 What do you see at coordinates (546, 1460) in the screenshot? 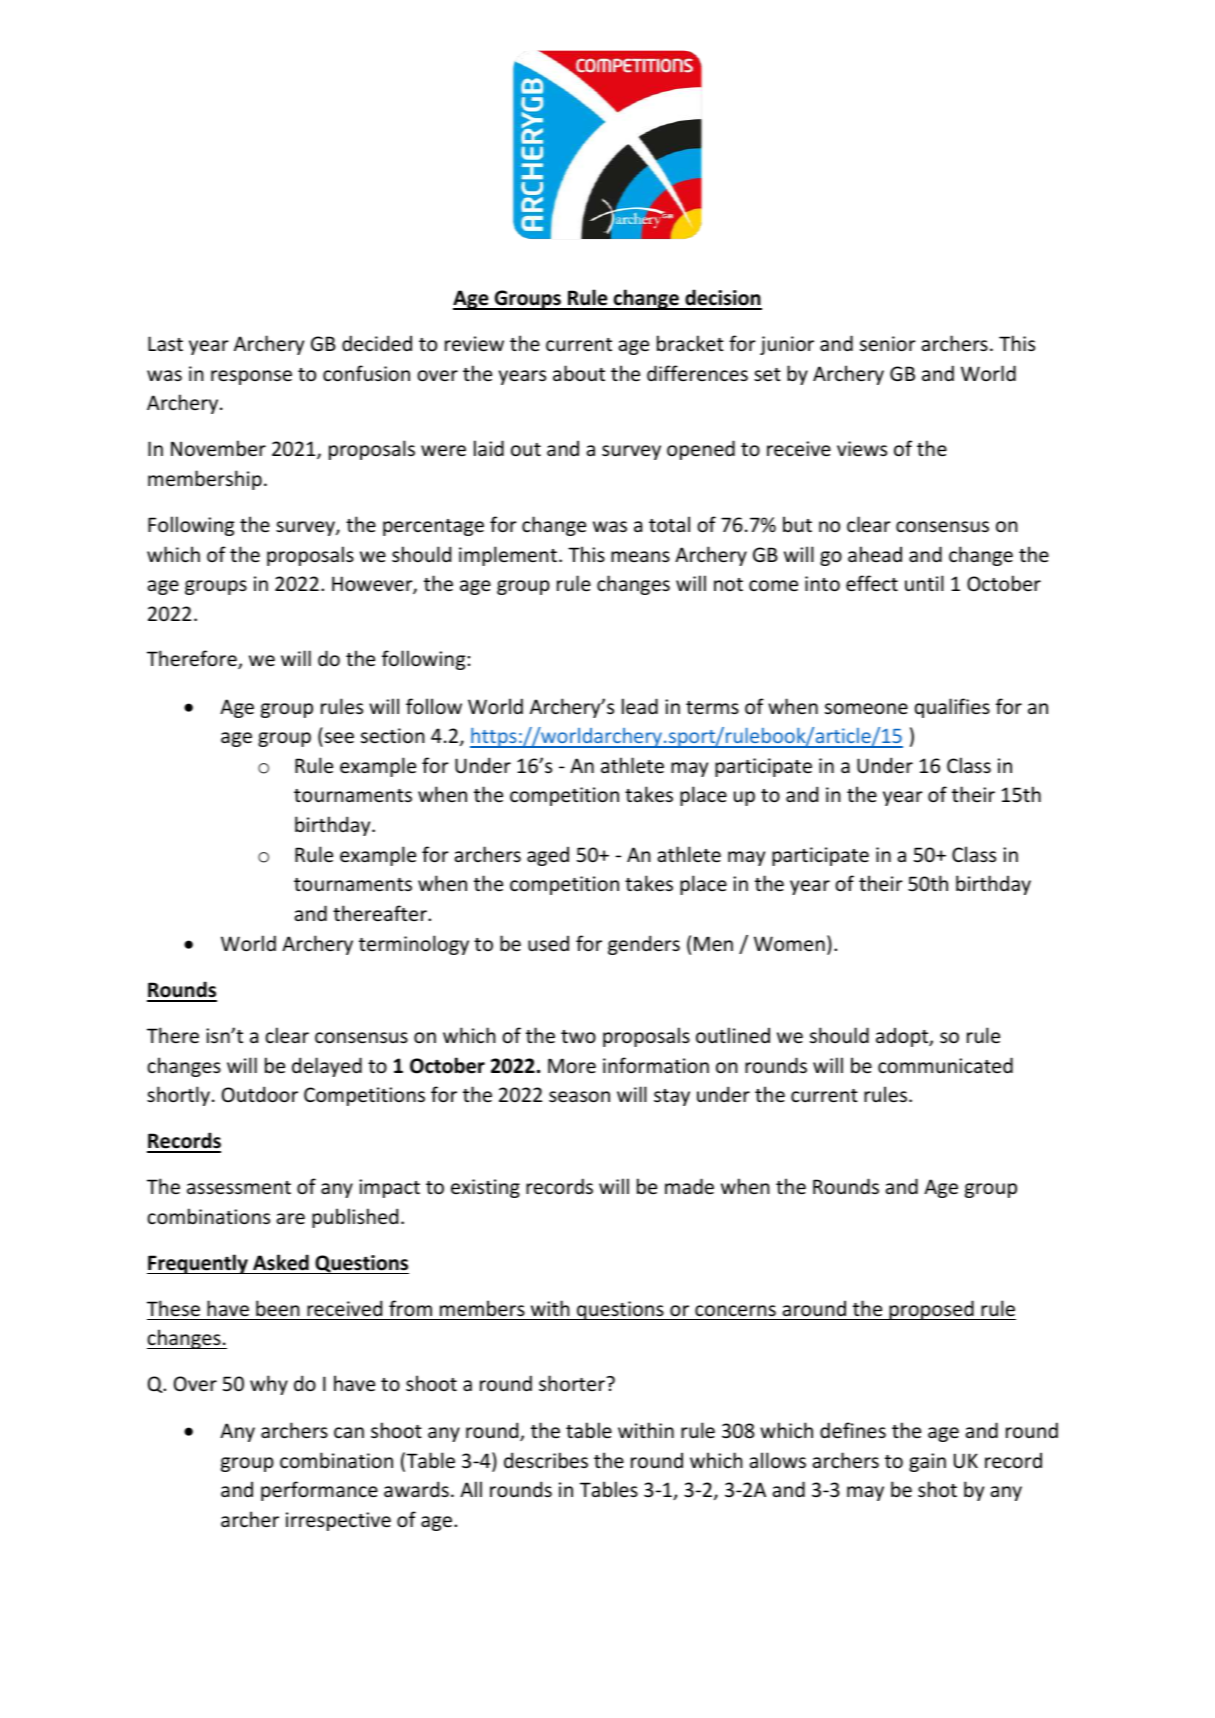
I see `describes` at bounding box center [546, 1460].
